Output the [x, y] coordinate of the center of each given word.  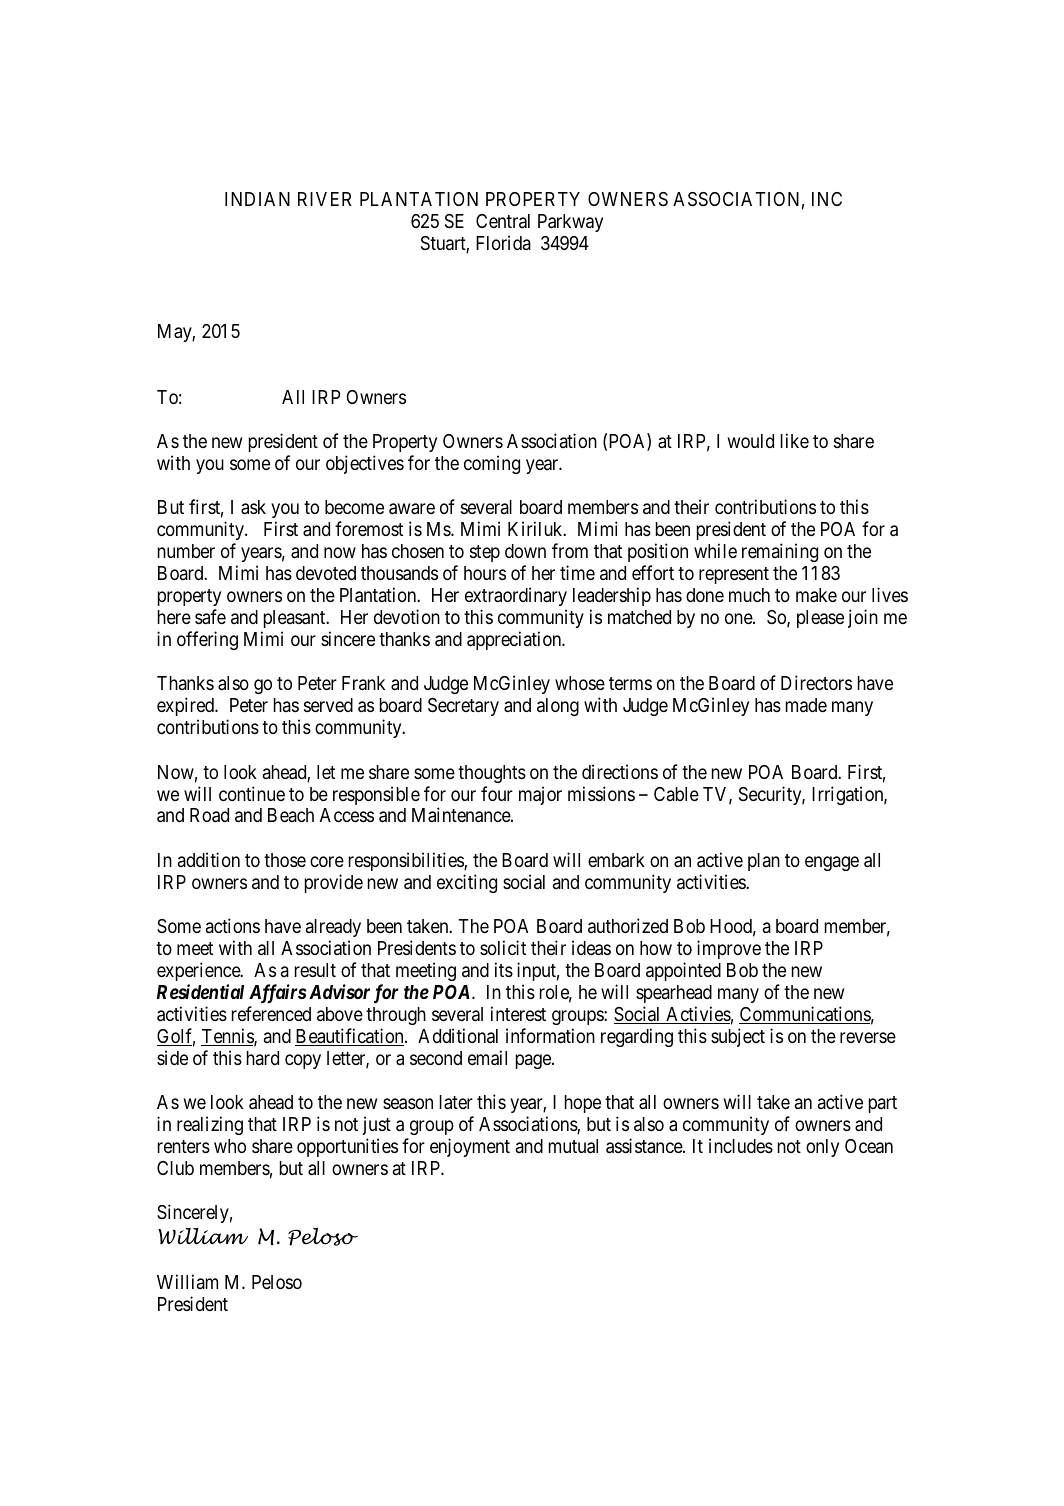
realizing [210, 1125]
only [822, 1148]
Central [503, 221]
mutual [573, 1146]
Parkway [570, 223]
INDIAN [257, 199]
